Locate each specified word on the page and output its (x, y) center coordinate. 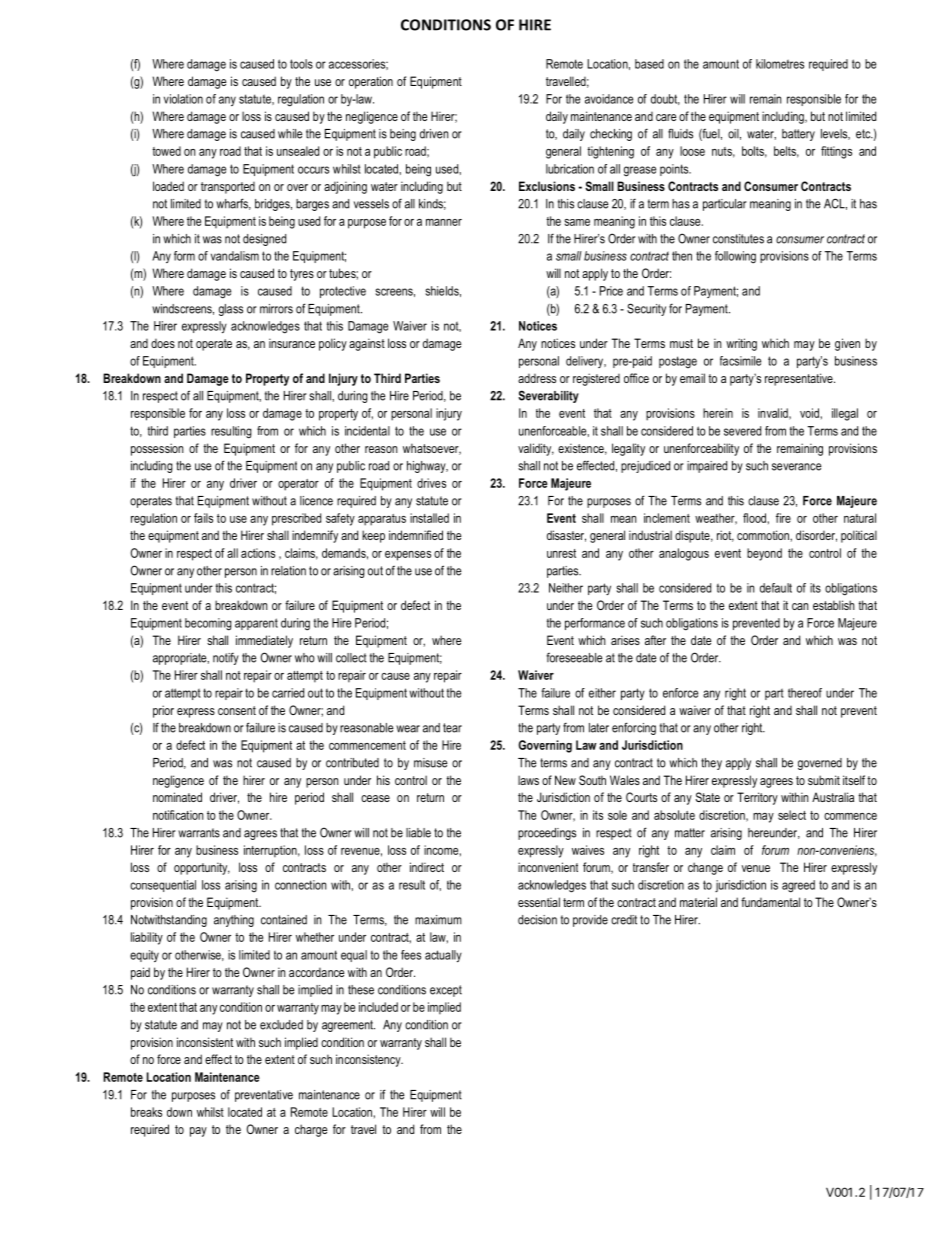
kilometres (780, 64)
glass (231, 310)
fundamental (770, 902)
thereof (805, 693)
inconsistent (205, 1042)
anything (234, 921)
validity (536, 449)
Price (611, 291)
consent (237, 710)
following (735, 257)
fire (783, 518)
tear (452, 728)
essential (539, 902)
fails (203, 518)
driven (434, 134)
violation (183, 99)
